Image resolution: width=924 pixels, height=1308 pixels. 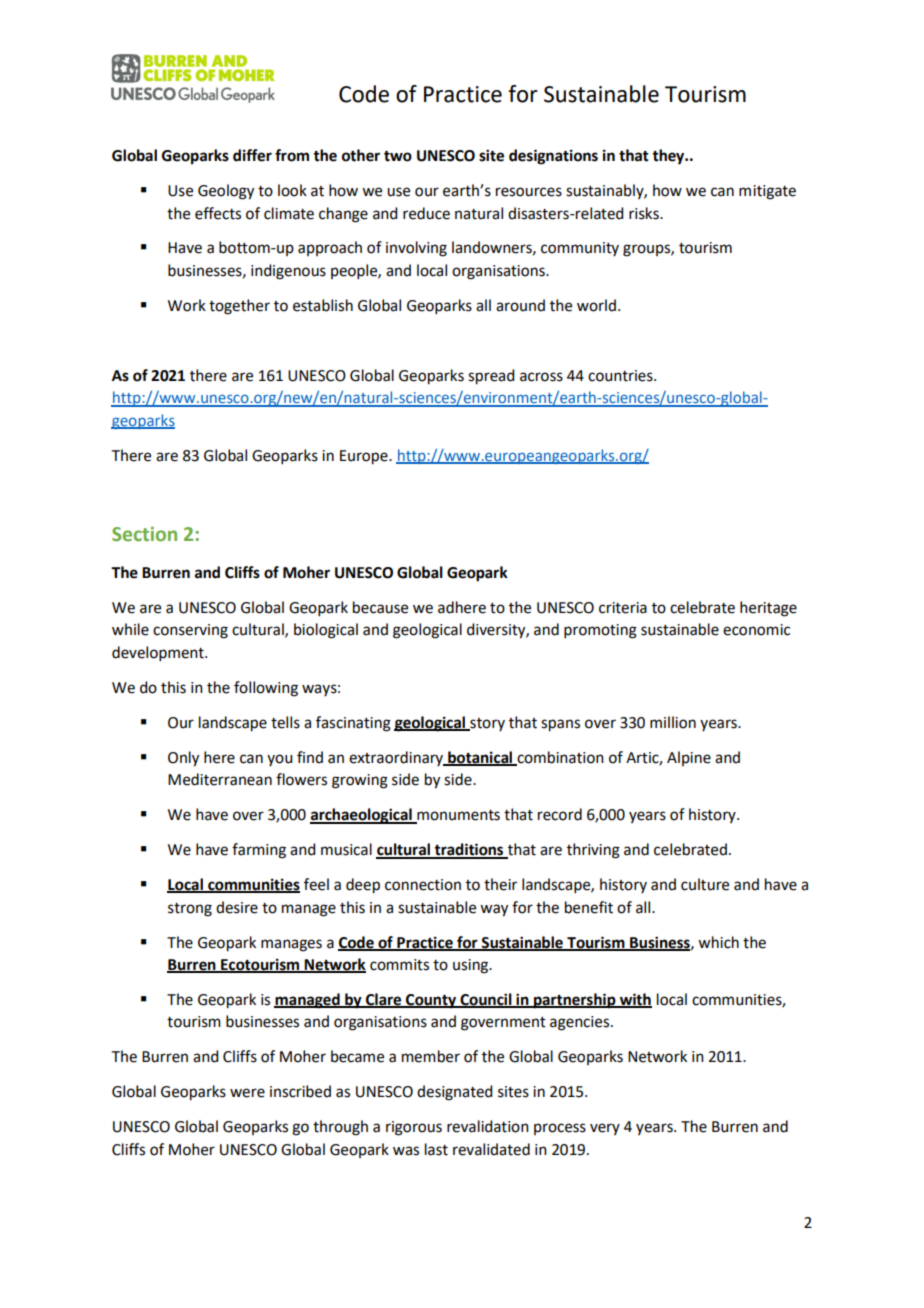 What do you see at coordinates (645, 213) in the page?
I see `risks` at bounding box center [645, 213].
